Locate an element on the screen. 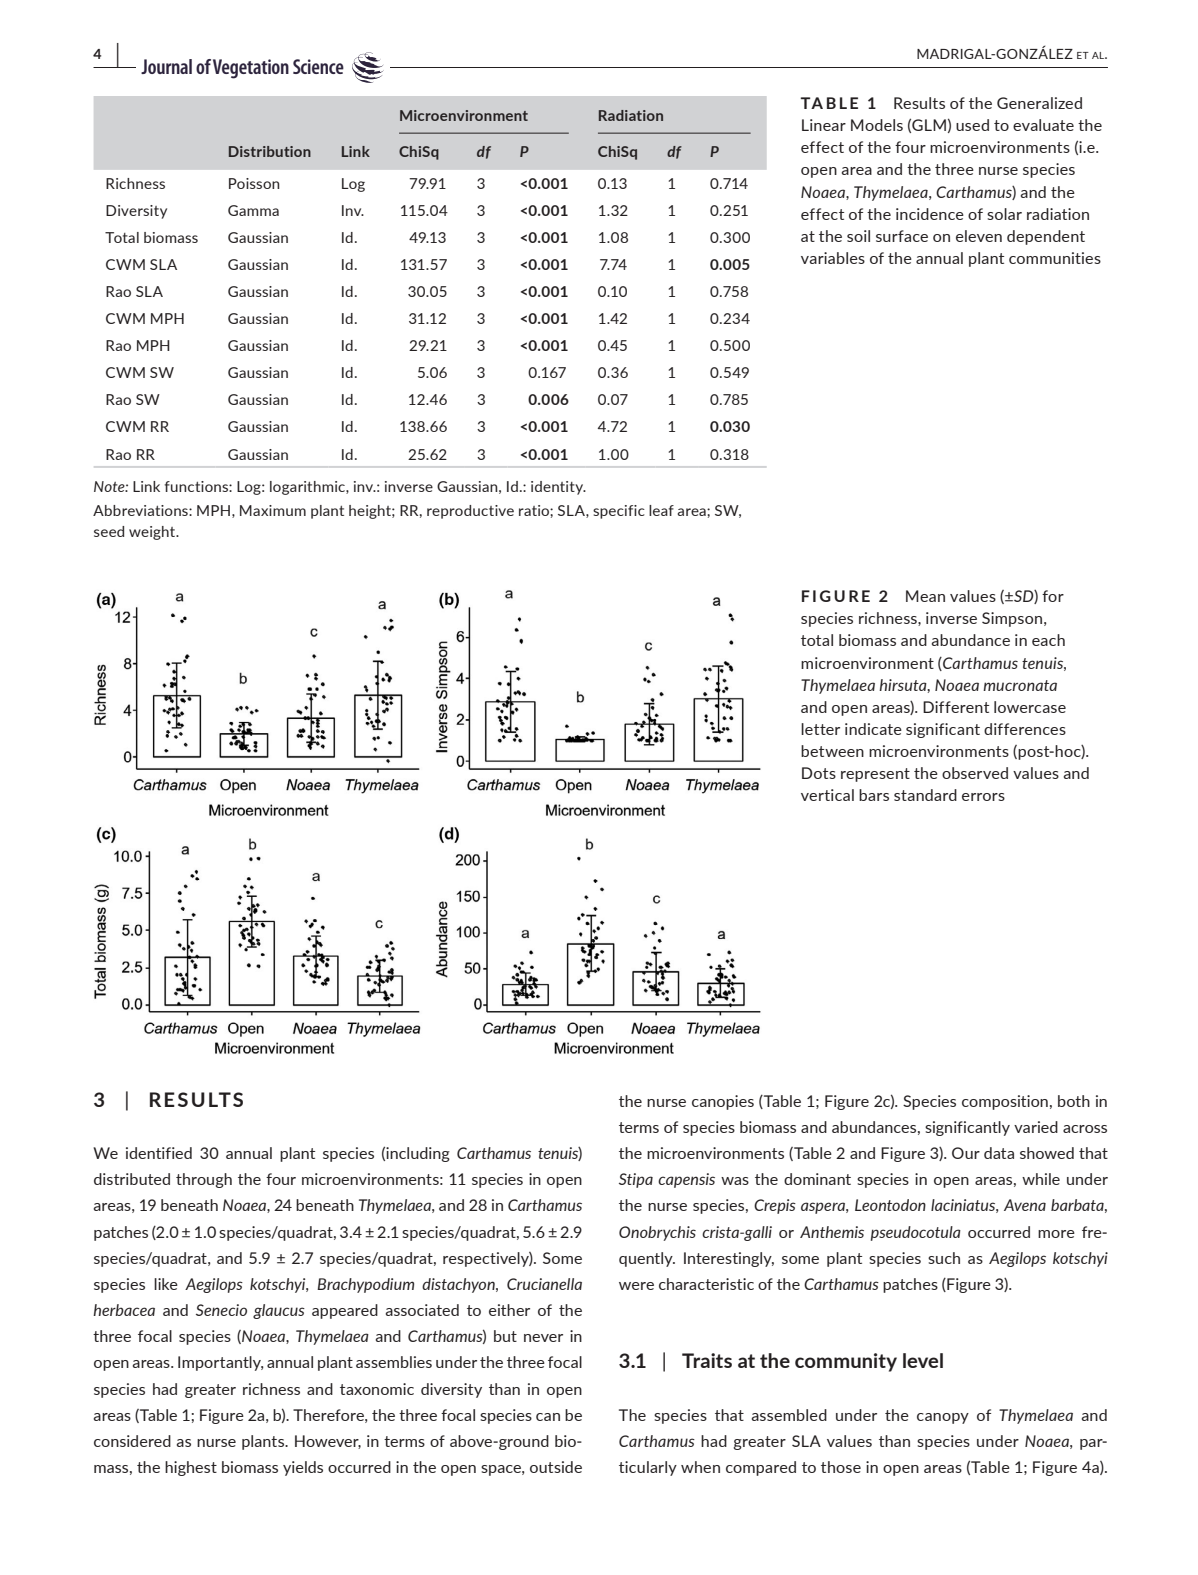 The height and width of the screenshot is (1575, 1198). specific is located at coordinates (619, 512).
